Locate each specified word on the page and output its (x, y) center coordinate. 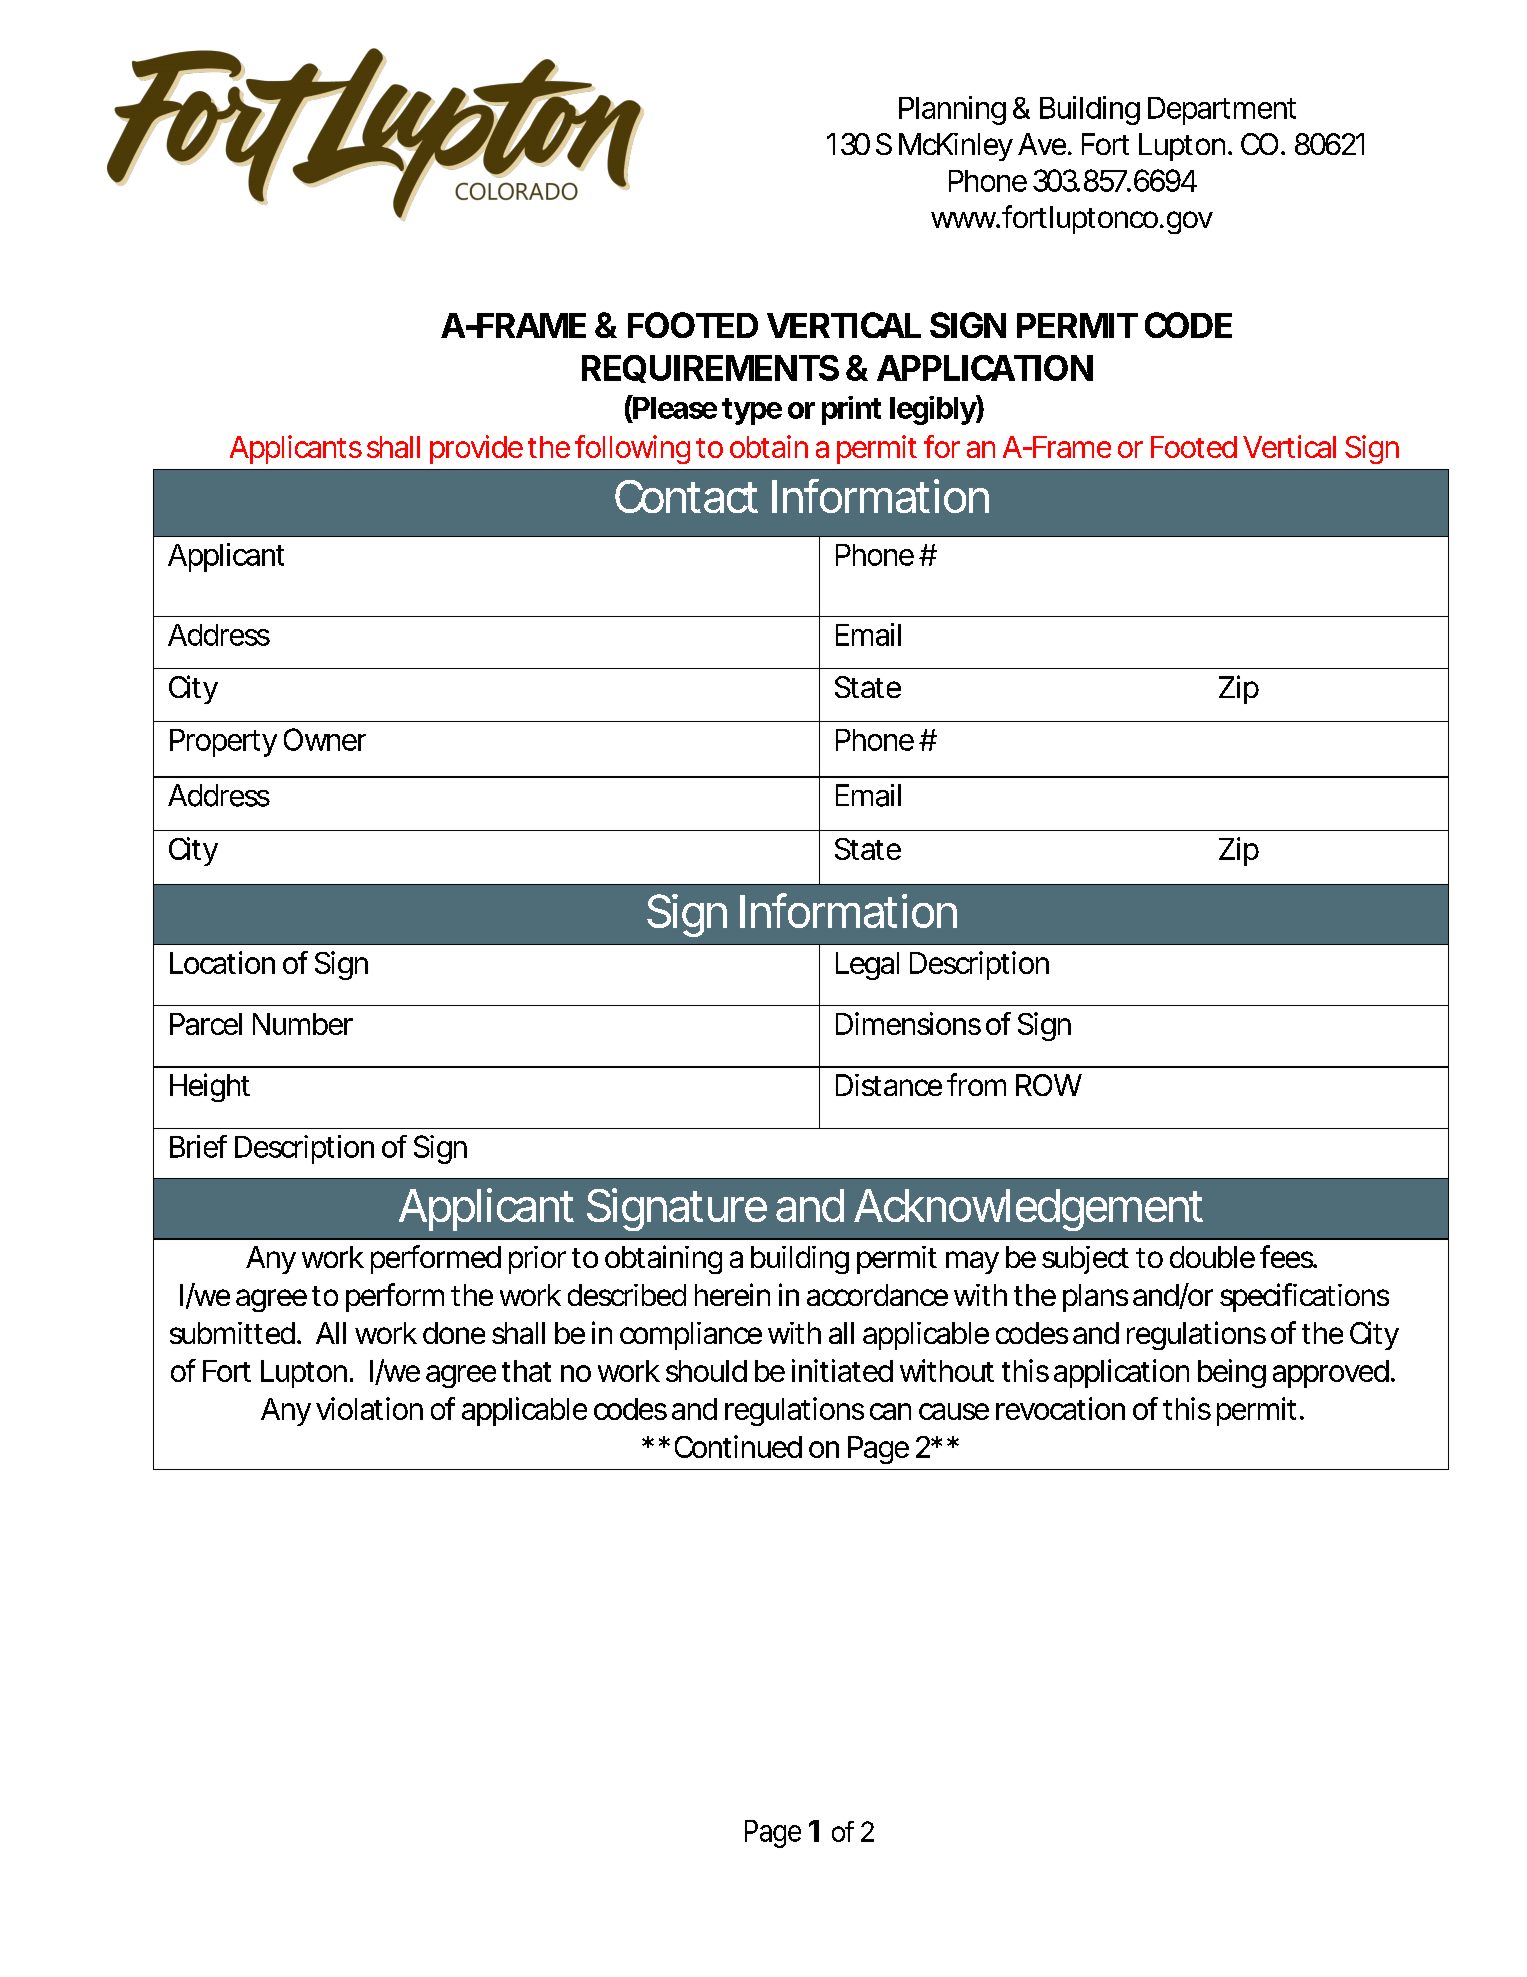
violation (369, 1408)
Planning (952, 110)
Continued (738, 1446)
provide (476, 449)
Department (1222, 111)
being (1232, 1373)
